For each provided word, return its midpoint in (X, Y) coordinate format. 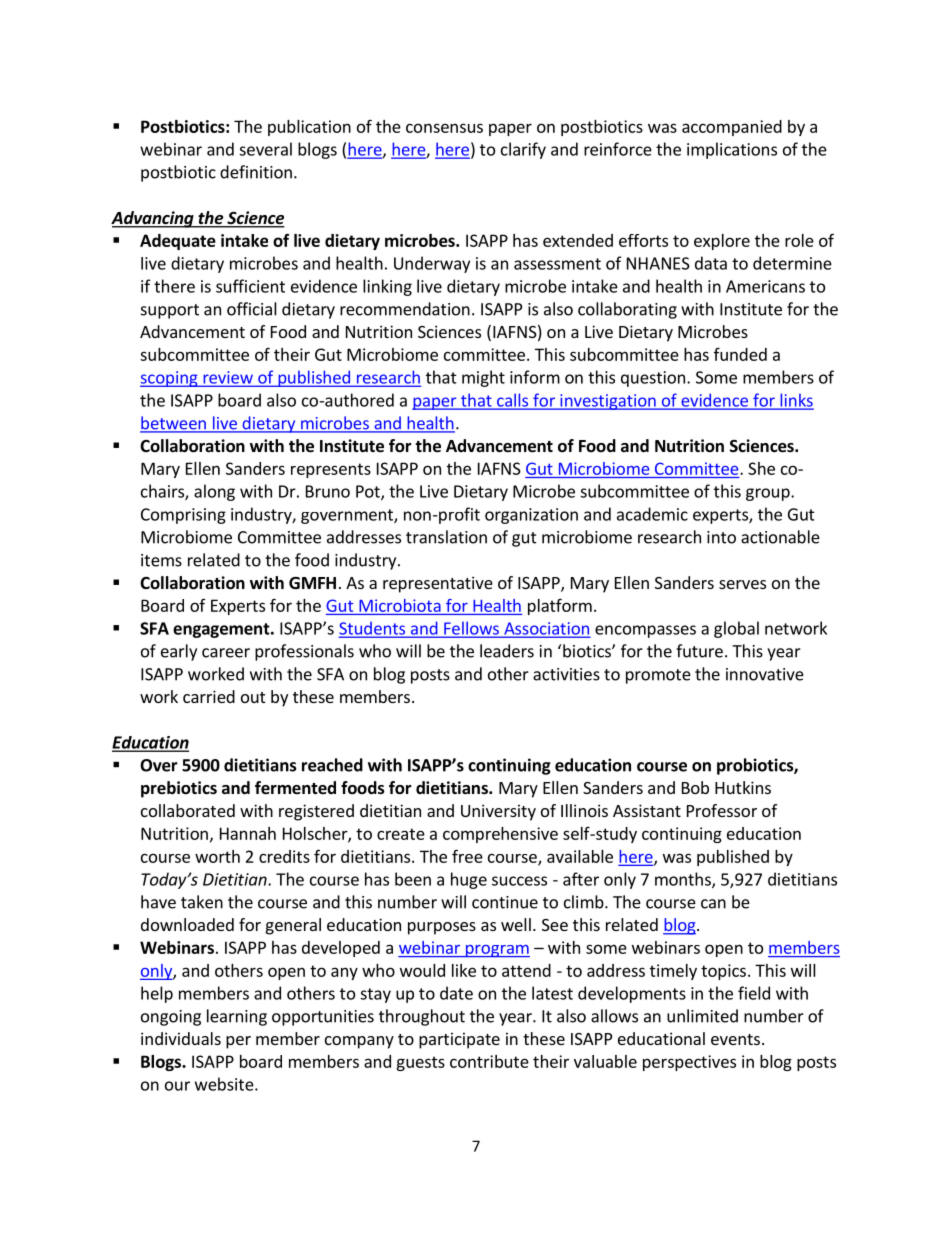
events (735, 1039)
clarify (523, 150)
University (498, 812)
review (228, 378)
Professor (722, 810)
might (483, 378)
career (226, 653)
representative (438, 584)
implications (732, 150)
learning (237, 1017)
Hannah (248, 833)
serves (742, 584)
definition (256, 172)
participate (459, 1040)
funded (740, 354)
